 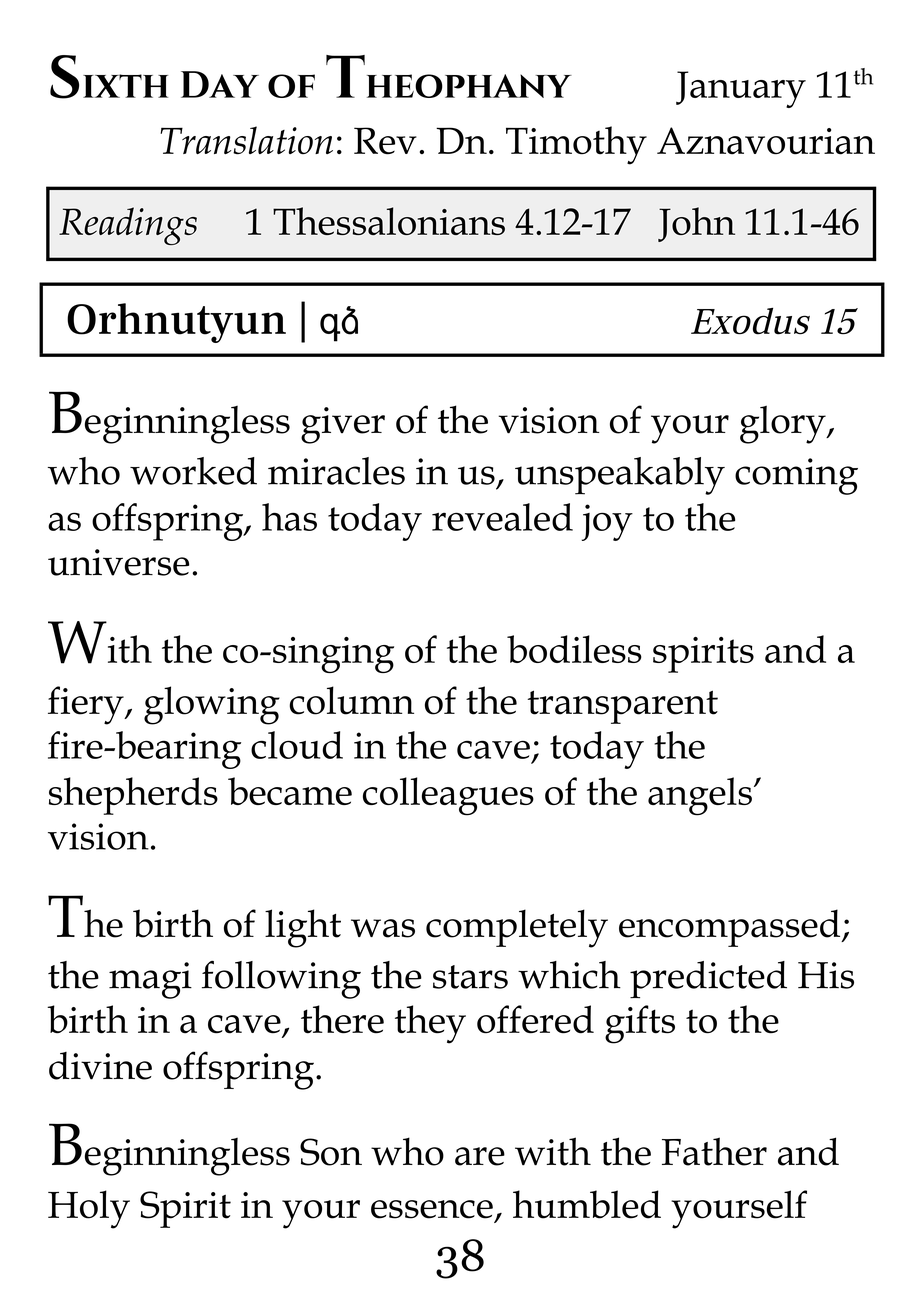 I want to click on essence, so click(x=432, y=1209).
